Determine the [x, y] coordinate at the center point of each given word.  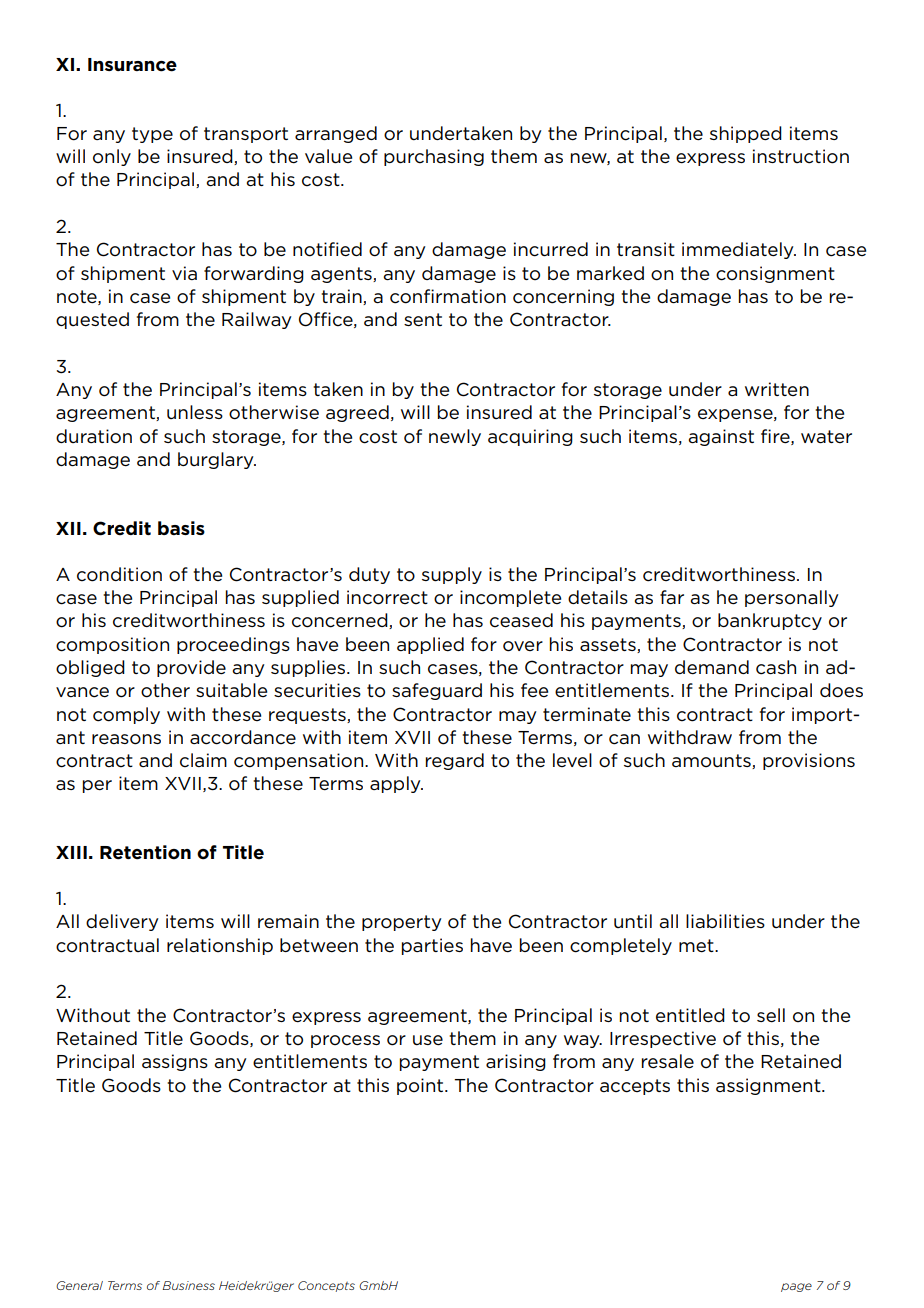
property [402, 923]
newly [455, 437]
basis [181, 528]
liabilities [725, 921]
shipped [746, 134]
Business [188, 1285]
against [721, 437]
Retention [145, 852]
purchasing [434, 157]
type [152, 135]
